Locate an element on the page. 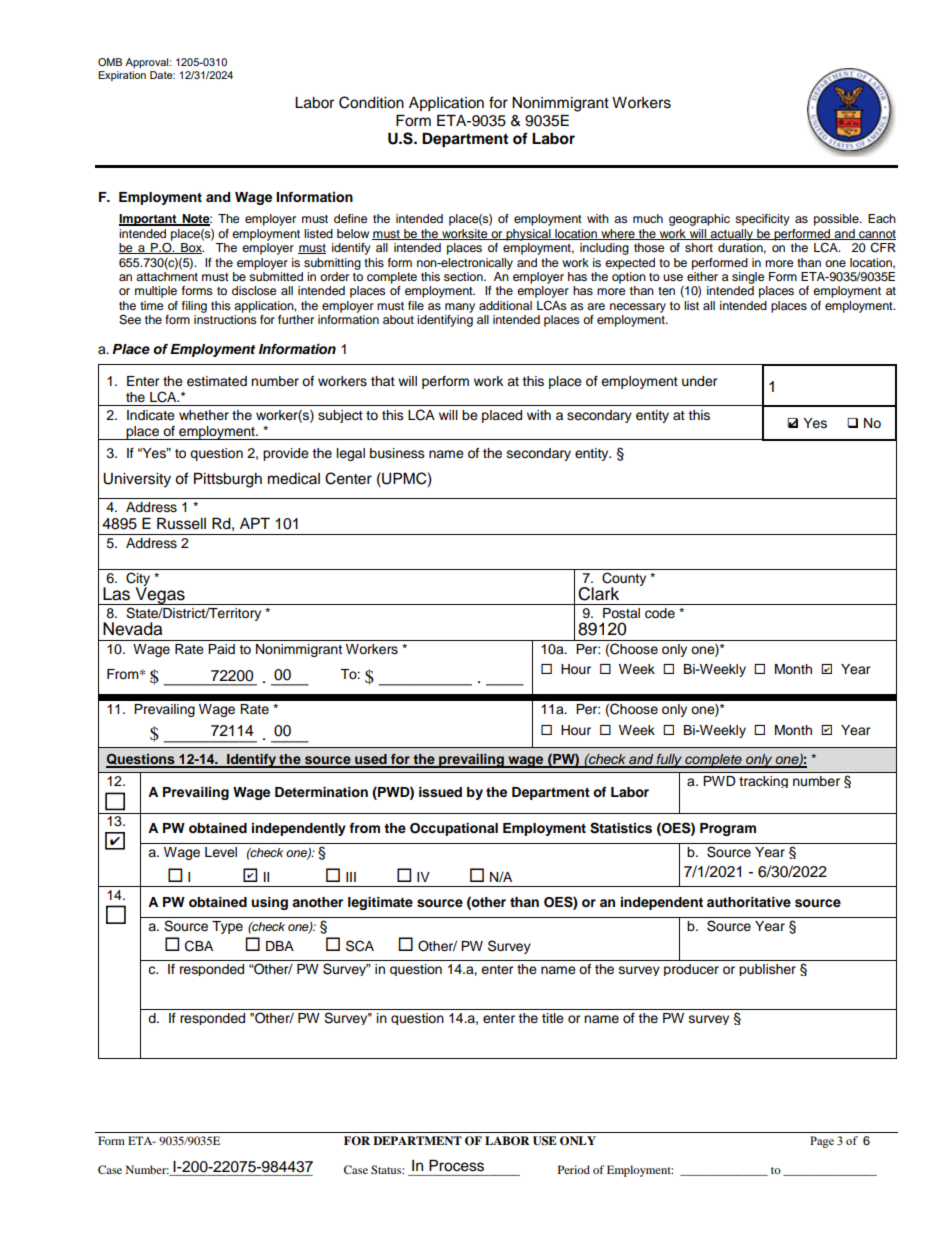 The width and height of the image is (952, 1233). tracking is located at coordinates (763, 782).
